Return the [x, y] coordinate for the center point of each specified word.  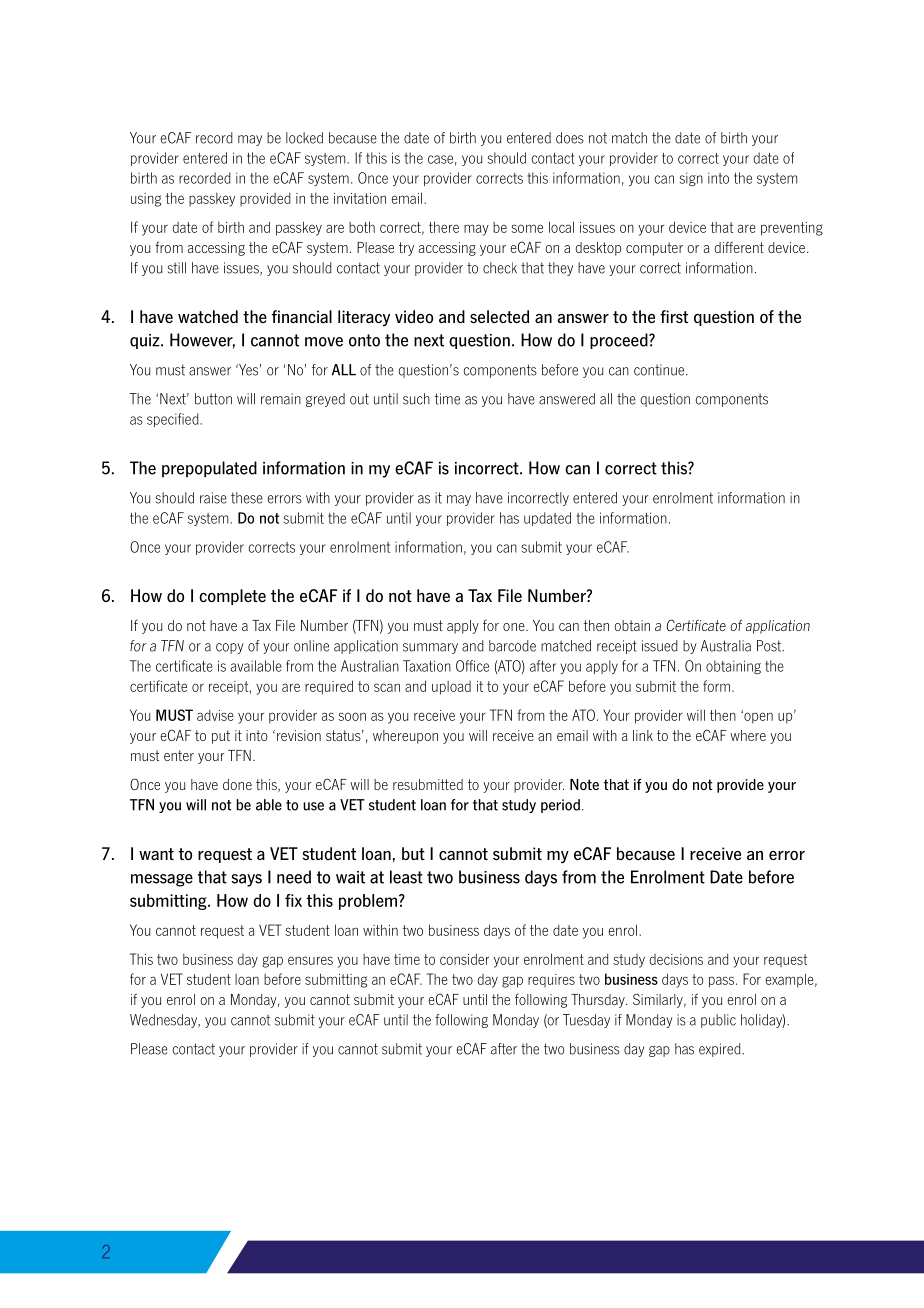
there [444, 227]
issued [660, 646]
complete [232, 597]
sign [691, 179]
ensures [310, 960]
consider [464, 959]
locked [304, 138]
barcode [512, 646]
